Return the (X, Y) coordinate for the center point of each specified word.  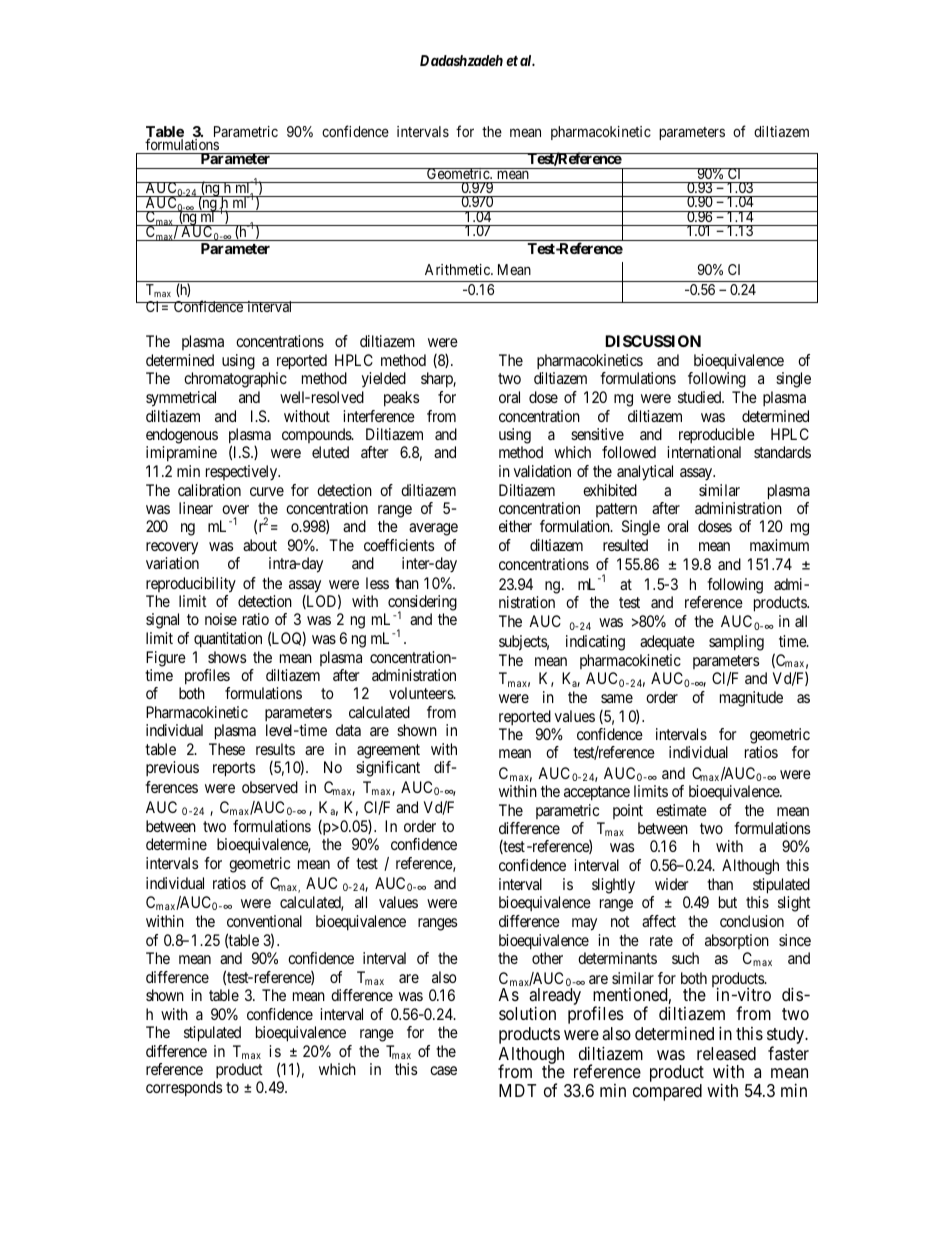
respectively (243, 473)
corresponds (184, 1089)
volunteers (422, 693)
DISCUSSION (653, 341)
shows (227, 657)
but (728, 902)
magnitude (751, 699)
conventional (264, 921)
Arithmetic (458, 269)
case (443, 1070)
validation (542, 471)
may (584, 924)
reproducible (717, 437)
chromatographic (235, 380)
